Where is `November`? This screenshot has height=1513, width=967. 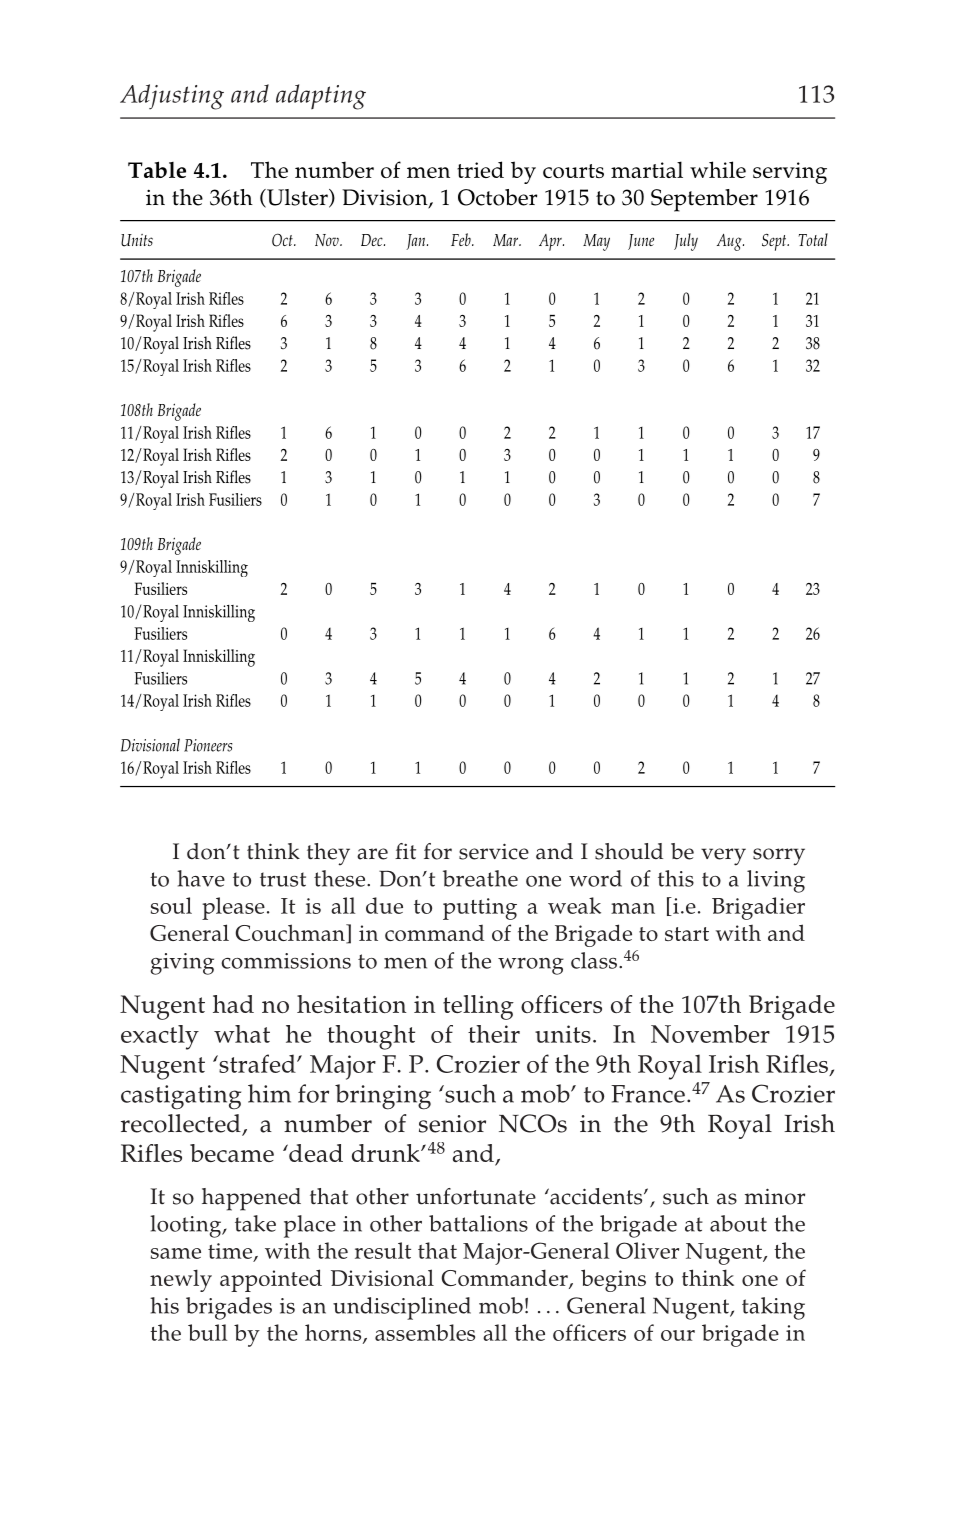
November is located at coordinates (710, 1034).
